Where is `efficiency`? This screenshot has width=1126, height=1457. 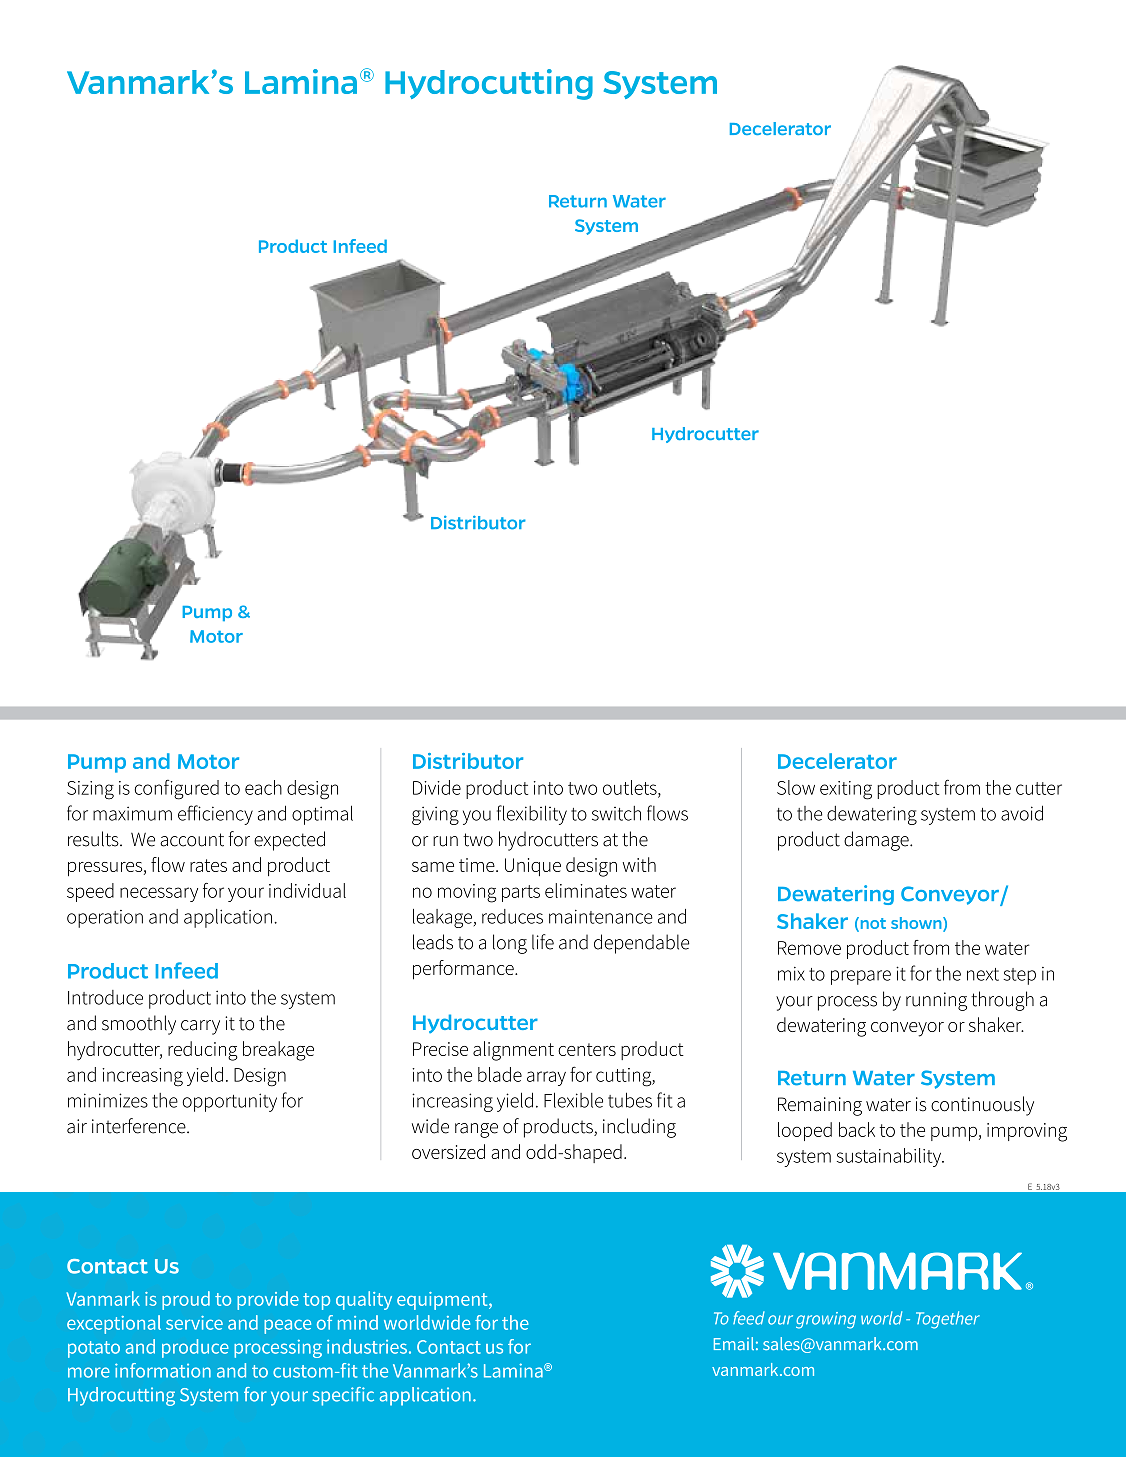
efficiency is located at coordinates (215, 815).
